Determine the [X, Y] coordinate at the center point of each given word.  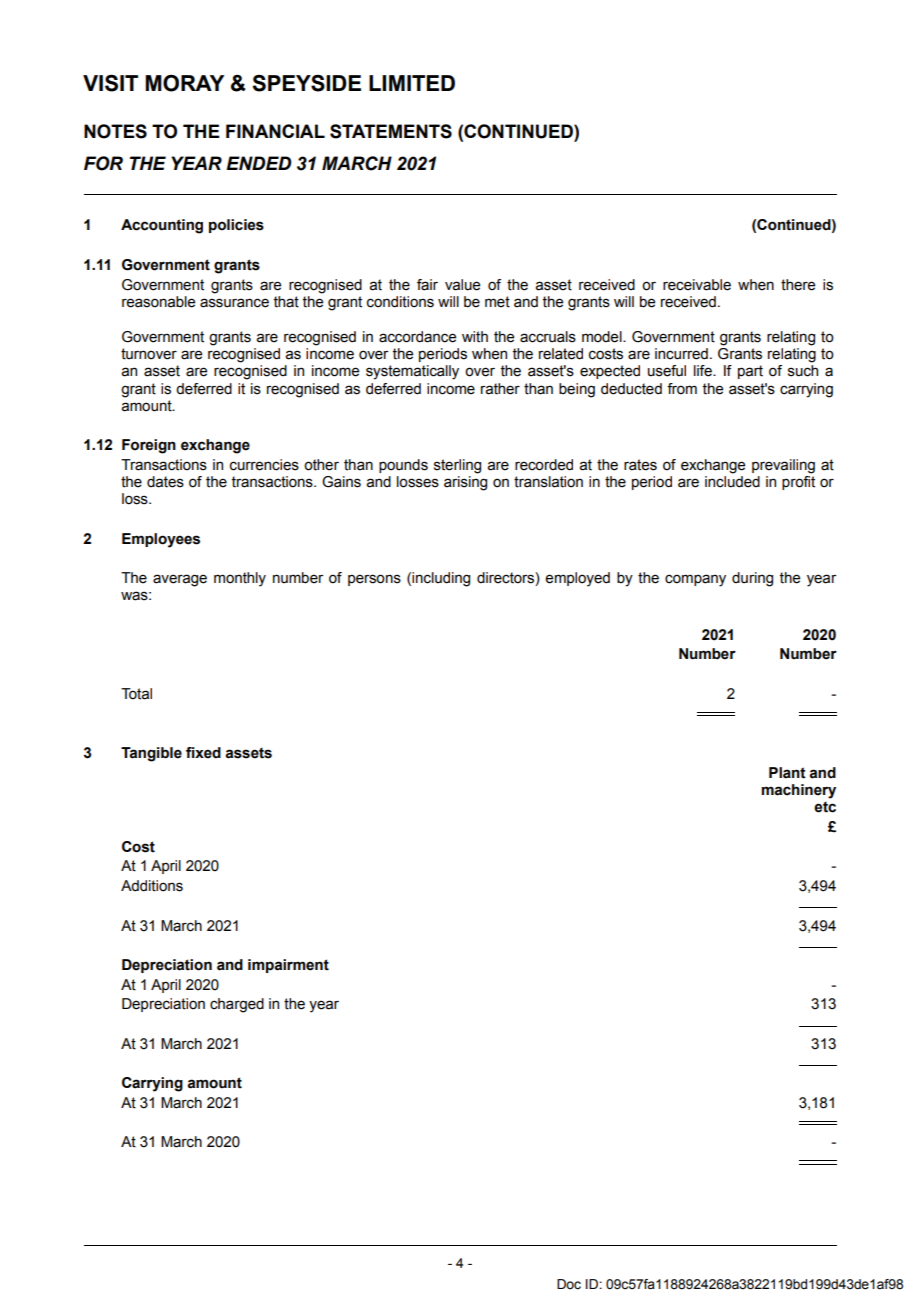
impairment [288, 966]
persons [374, 580]
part [750, 372]
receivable [697, 285]
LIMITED [412, 83]
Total [136, 694]
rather [500, 389]
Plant [787, 773]
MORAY [184, 83]
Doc [569, 1284]
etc [825, 807]
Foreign [149, 446]
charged [237, 1005]
